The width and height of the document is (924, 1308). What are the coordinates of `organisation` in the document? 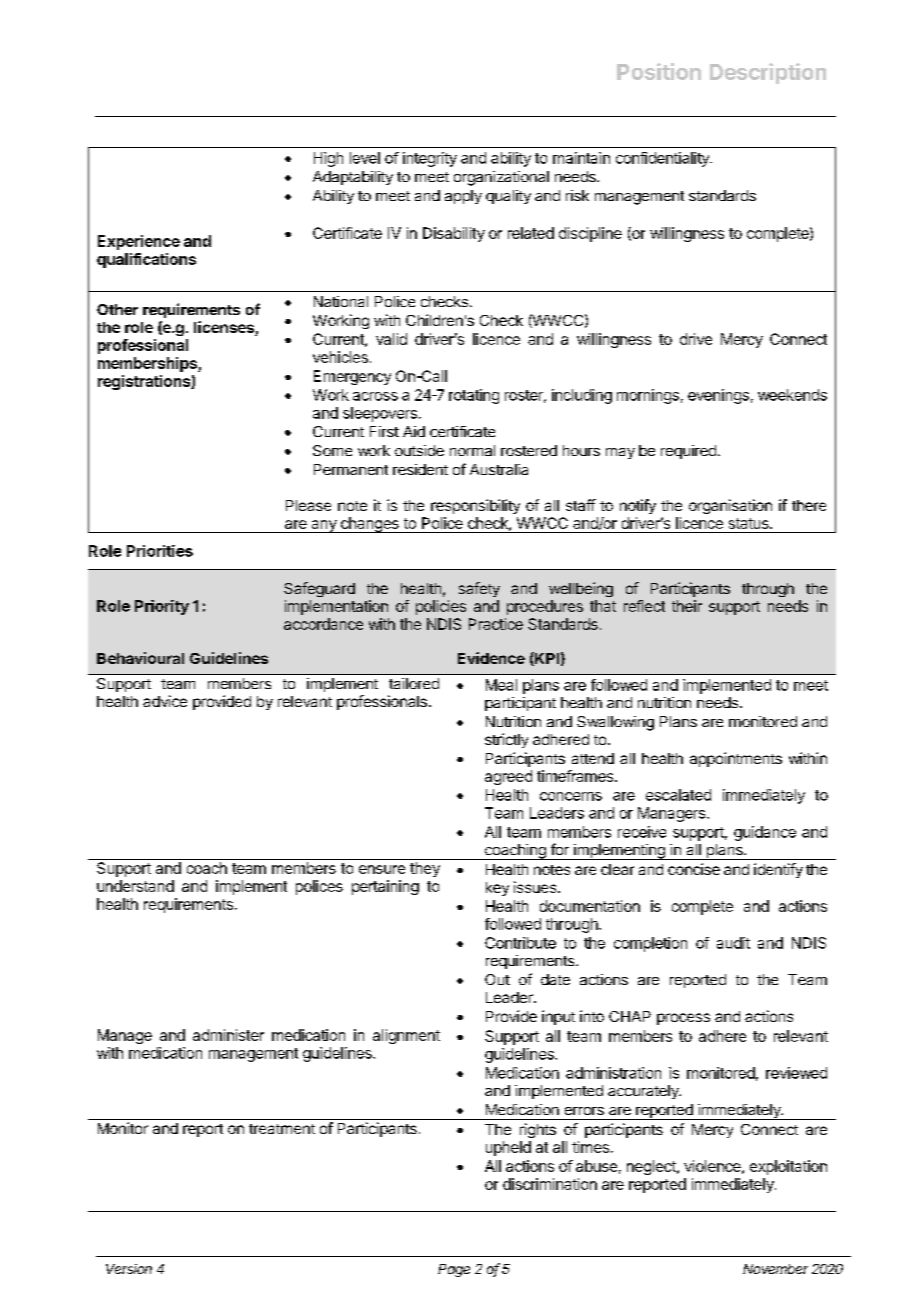 It's located at (730, 506).
